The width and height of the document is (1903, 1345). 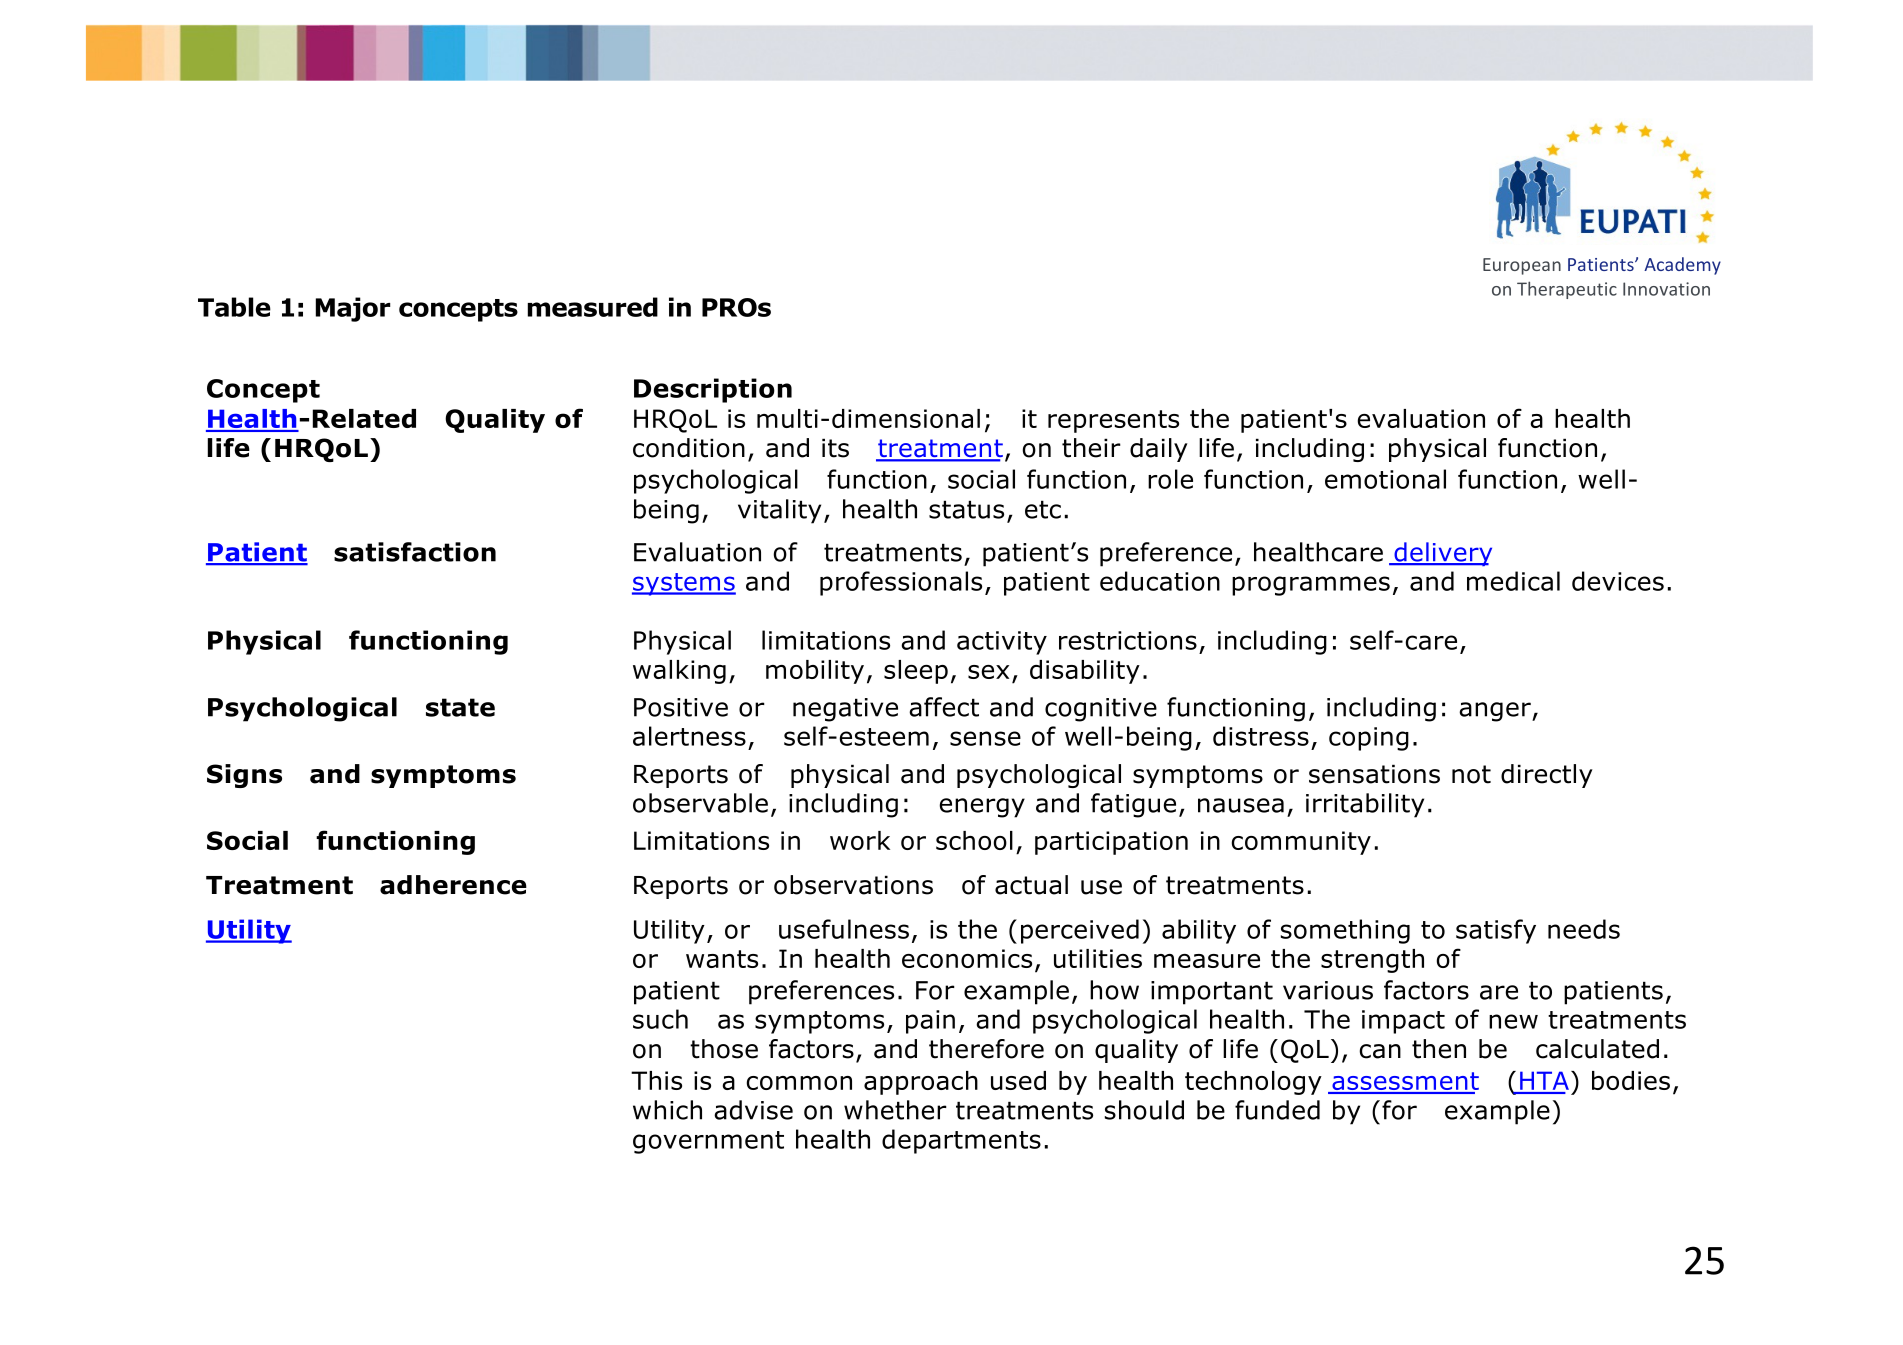 What do you see at coordinates (460, 707) in the document?
I see `state` at bounding box center [460, 707].
